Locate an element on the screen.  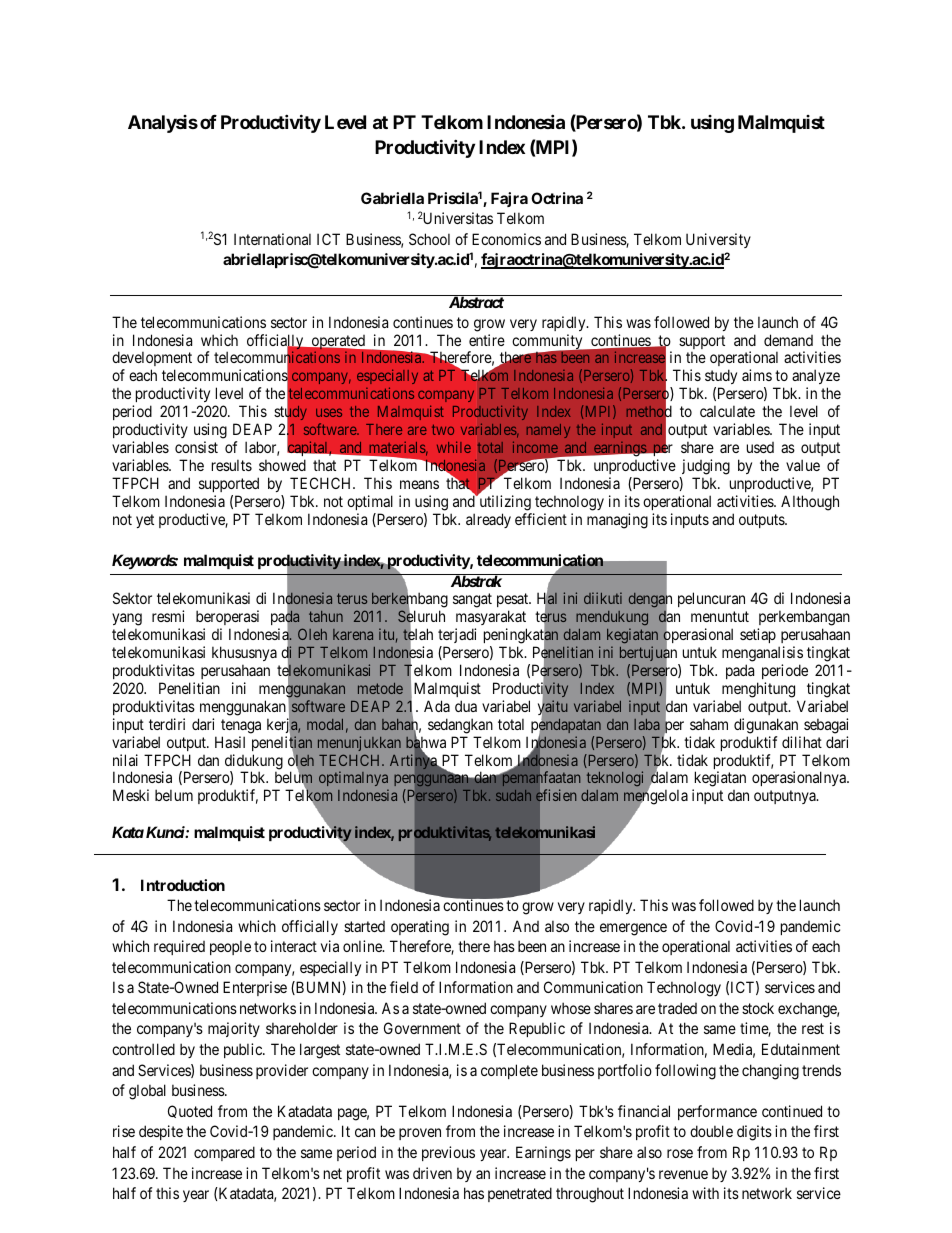
compared is located at coordinates (224, 1153).
